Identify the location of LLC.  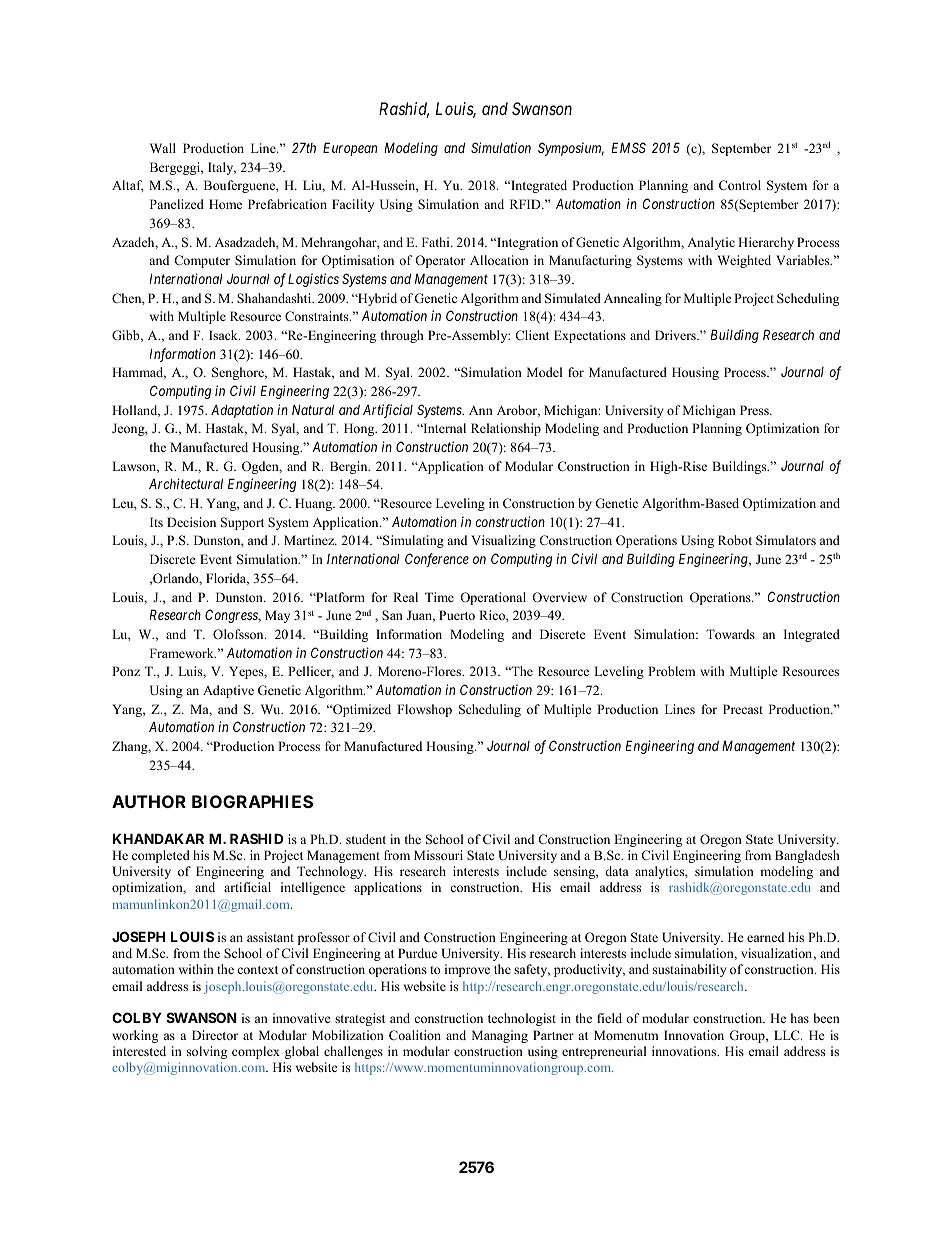
(788, 1035).
